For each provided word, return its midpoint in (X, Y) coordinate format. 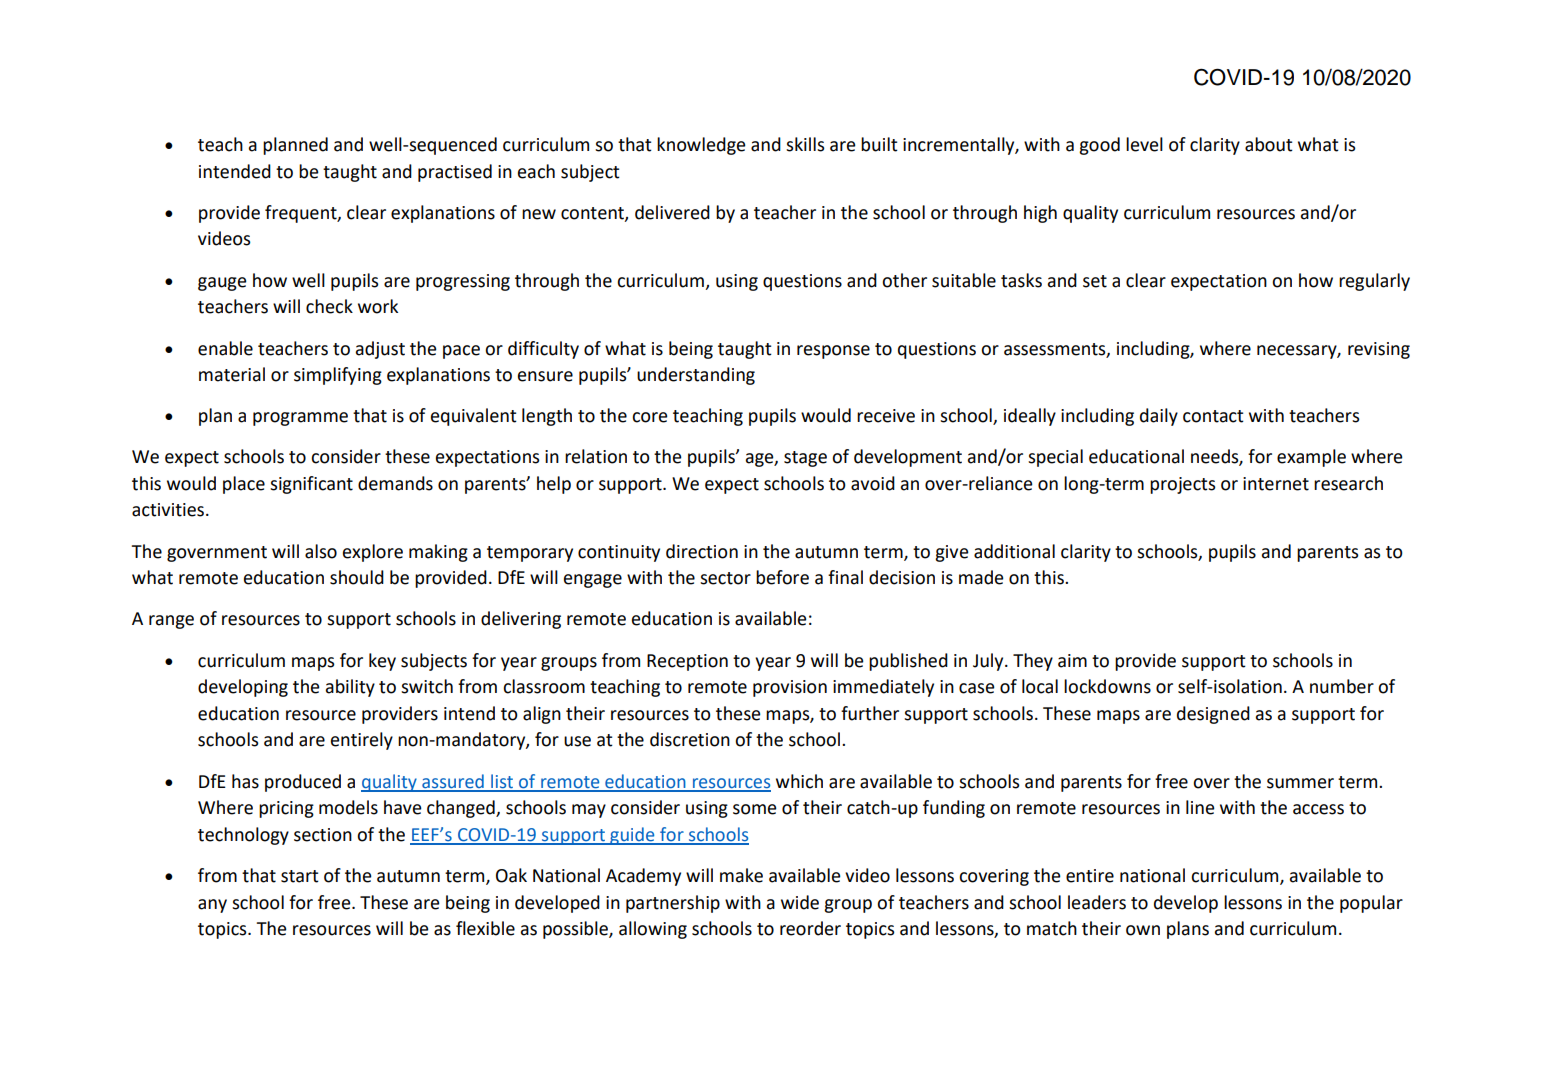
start (300, 876)
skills (805, 144)
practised (455, 173)
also (321, 551)
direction (702, 551)
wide (800, 902)
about (1269, 144)
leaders (1097, 902)
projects (1182, 485)
